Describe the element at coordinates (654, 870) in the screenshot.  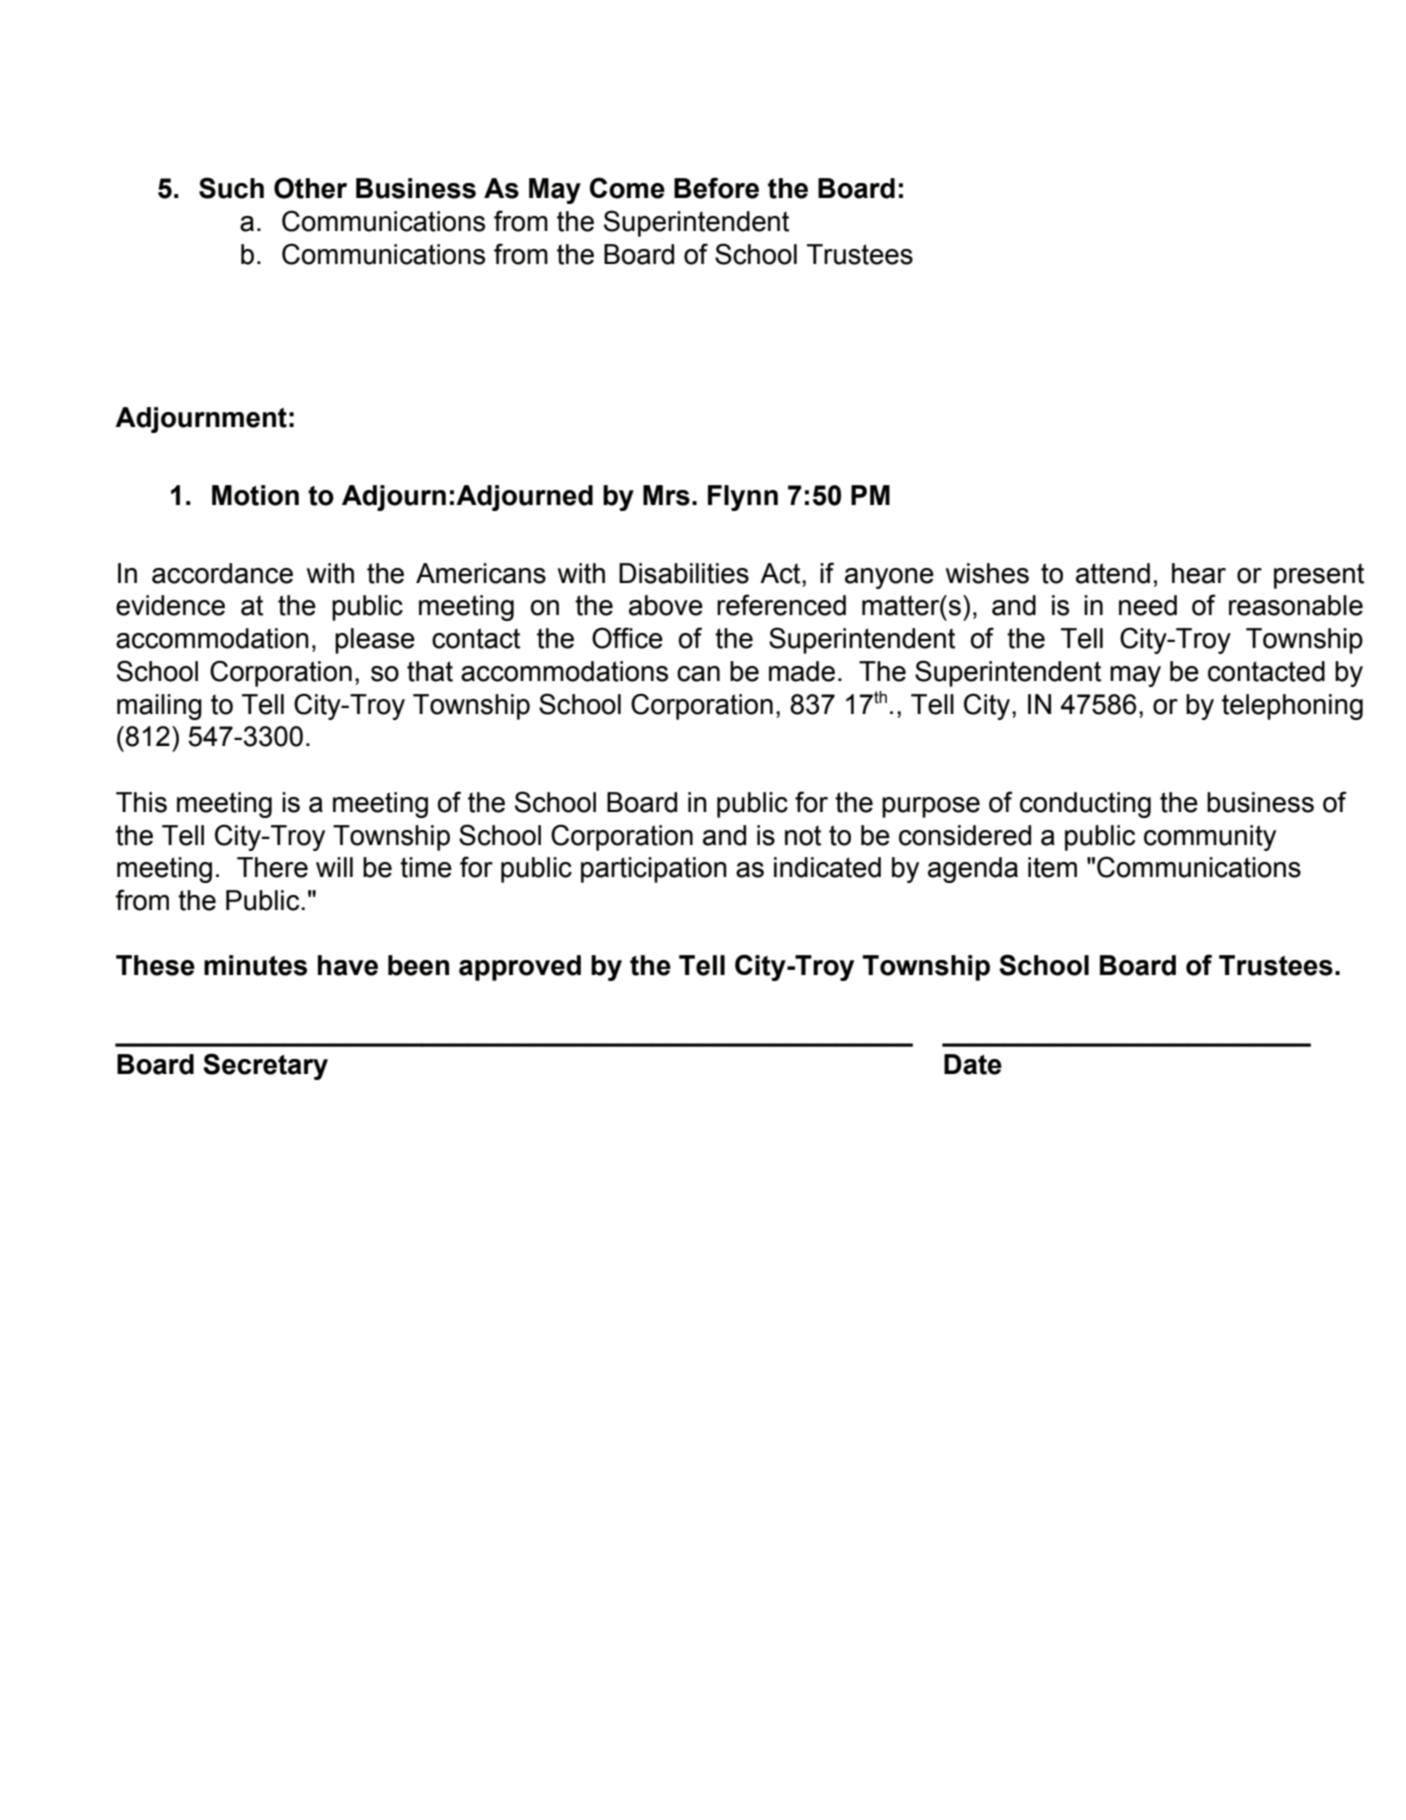
I see `participation` at that location.
